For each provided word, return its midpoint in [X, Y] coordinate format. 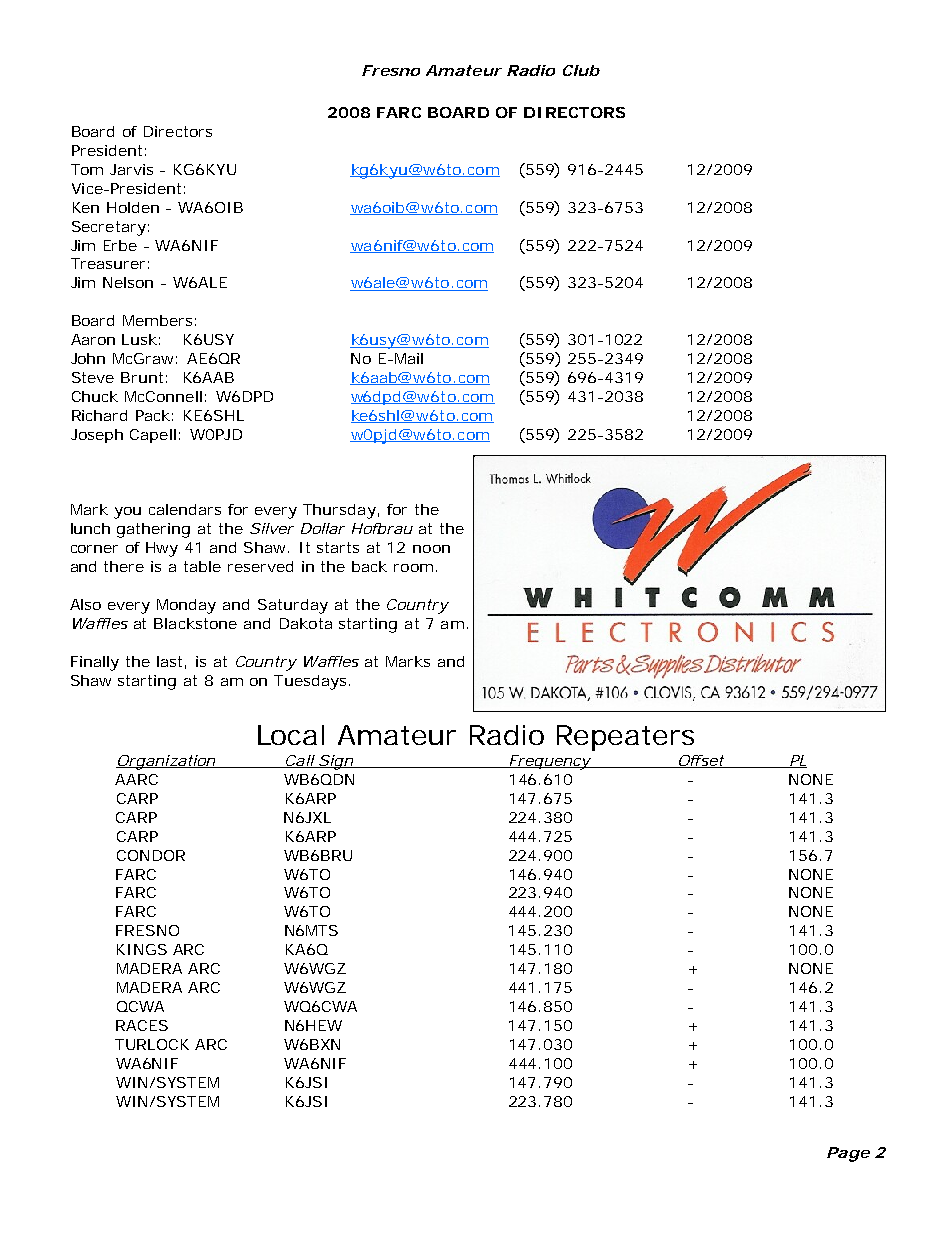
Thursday [339, 511]
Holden [133, 207]
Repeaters [625, 738]
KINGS [142, 949]
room [413, 568]
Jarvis [131, 169]
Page [848, 1154]
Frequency [550, 762]
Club [581, 70]
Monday [186, 606]
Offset [701, 761]
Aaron [93, 339]
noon [431, 549]
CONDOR [151, 855]
